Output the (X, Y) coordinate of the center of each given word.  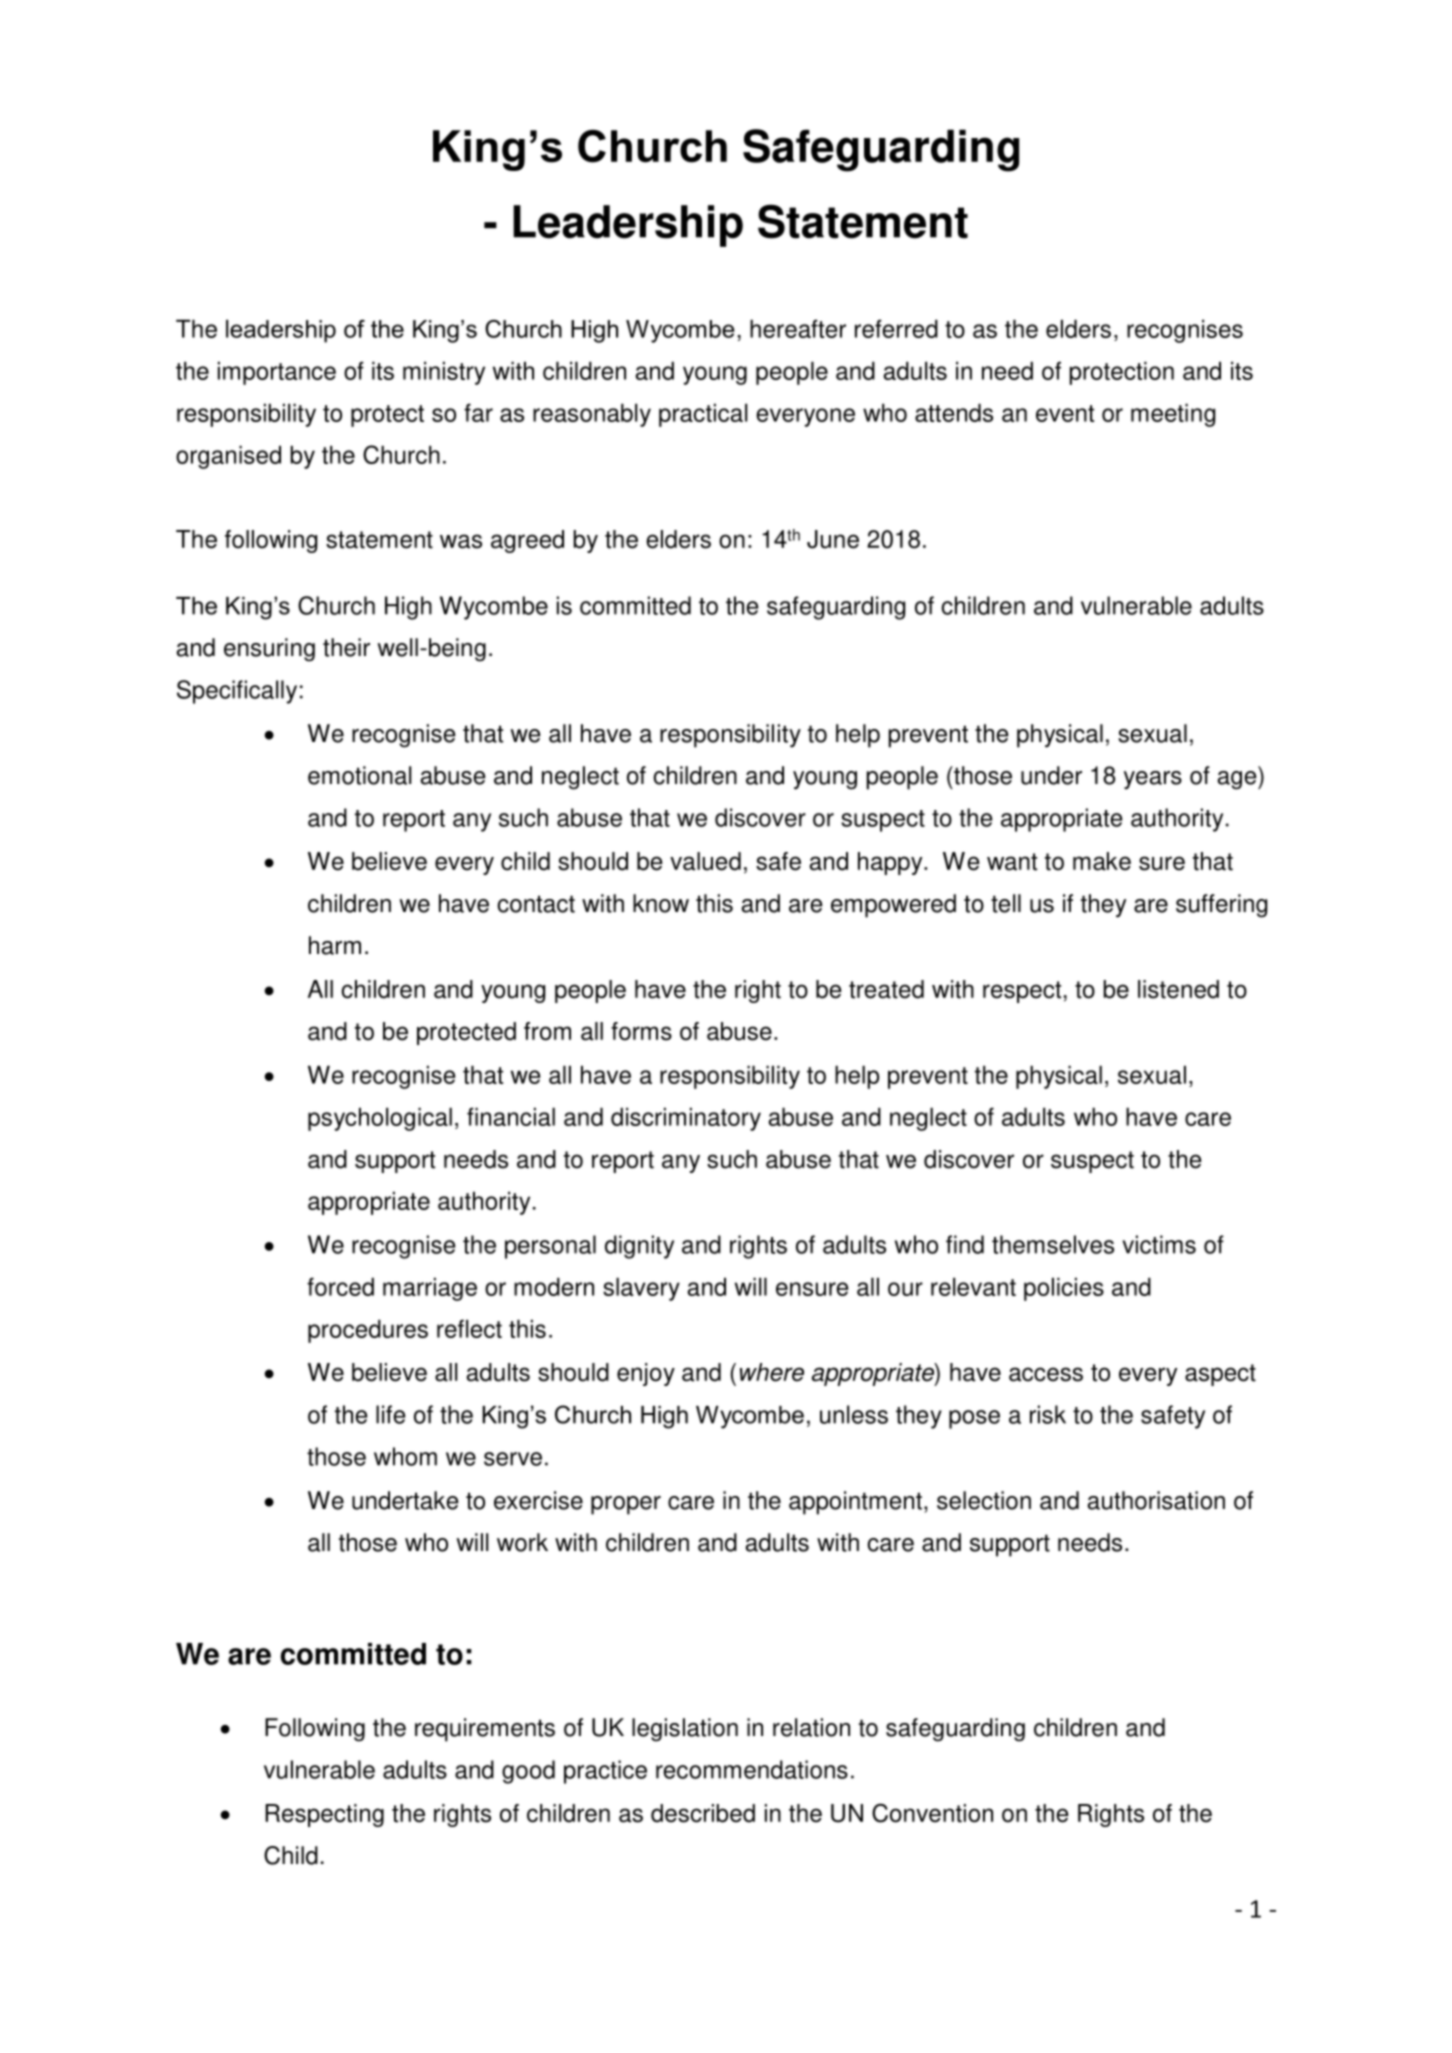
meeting (1173, 415)
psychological (380, 1119)
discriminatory (686, 1119)
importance (277, 373)
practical (703, 415)
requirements (485, 1730)
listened (1178, 989)
